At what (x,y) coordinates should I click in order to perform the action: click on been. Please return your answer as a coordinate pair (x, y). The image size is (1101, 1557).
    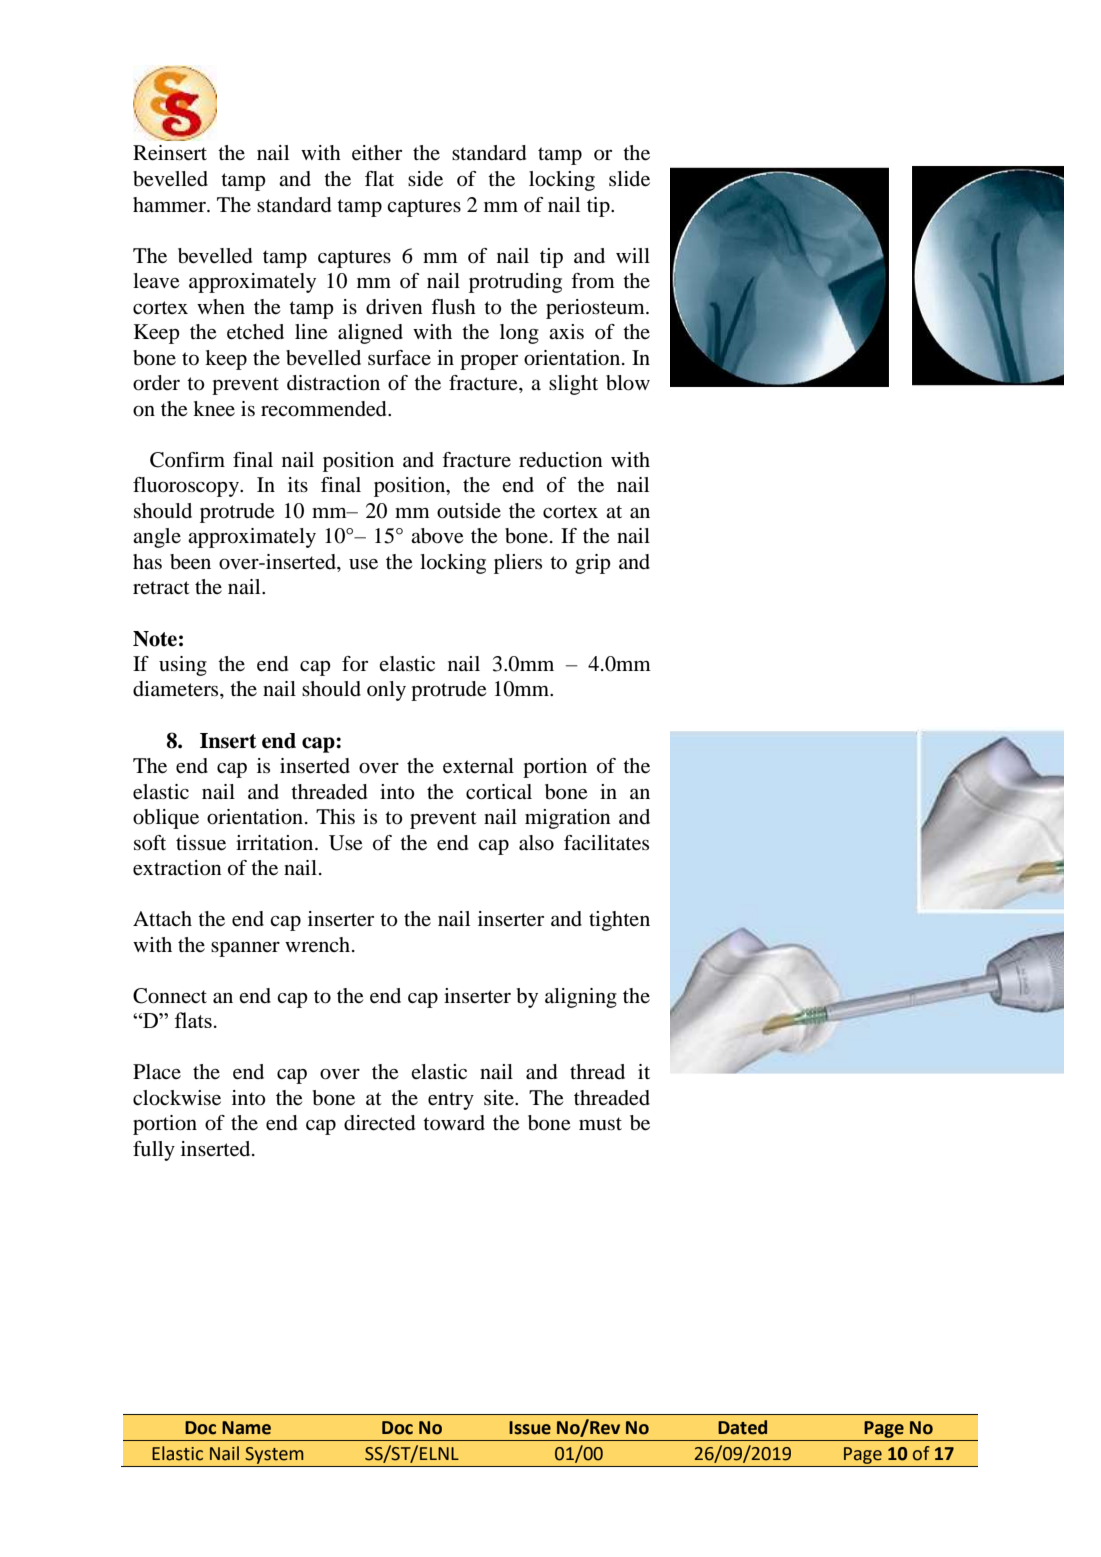
    Looking at the image, I should click on (190, 562).
